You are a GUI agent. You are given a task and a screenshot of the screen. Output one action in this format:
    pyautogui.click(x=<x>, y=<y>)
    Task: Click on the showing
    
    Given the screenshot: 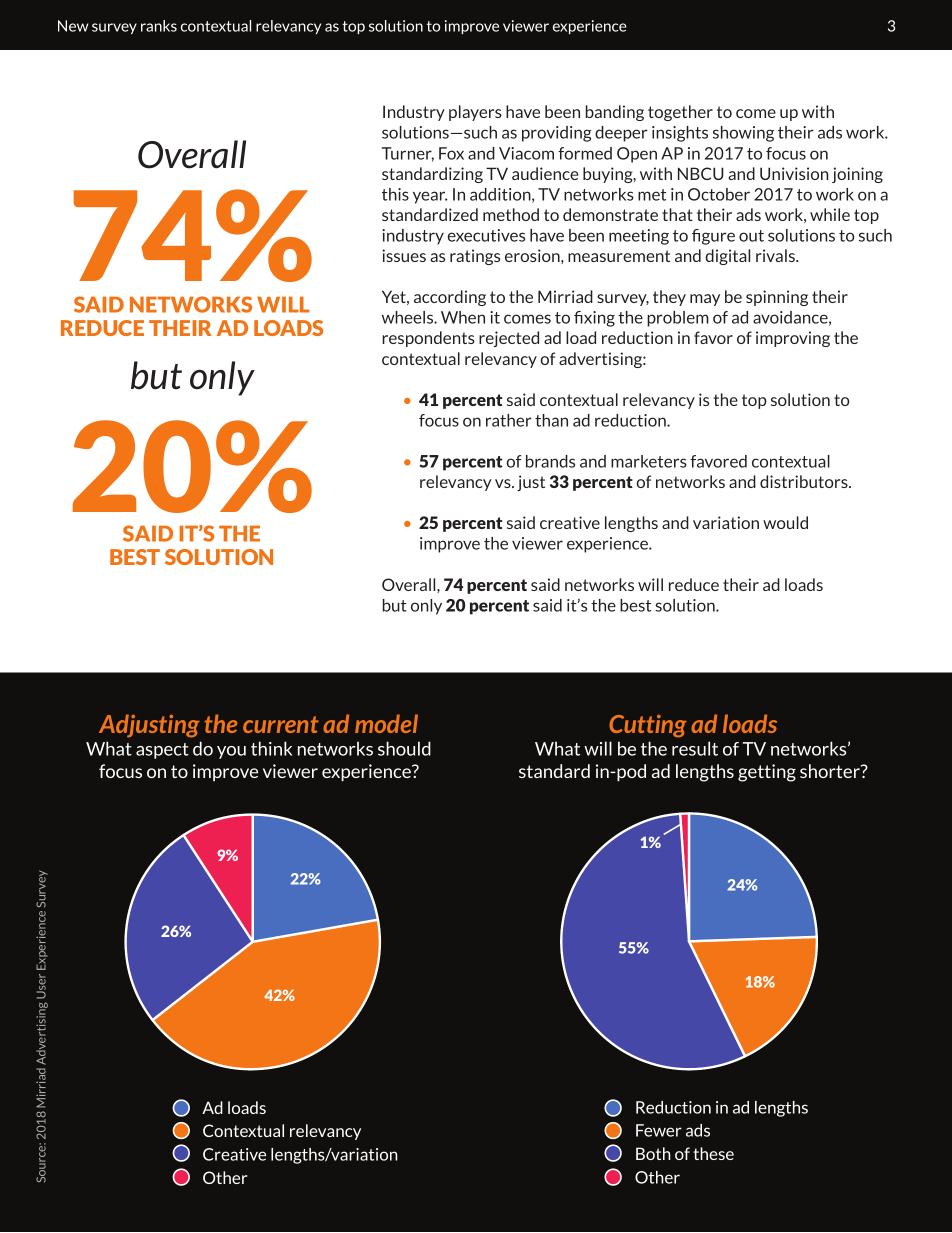 What is the action you would take?
    pyautogui.click(x=743, y=134)
